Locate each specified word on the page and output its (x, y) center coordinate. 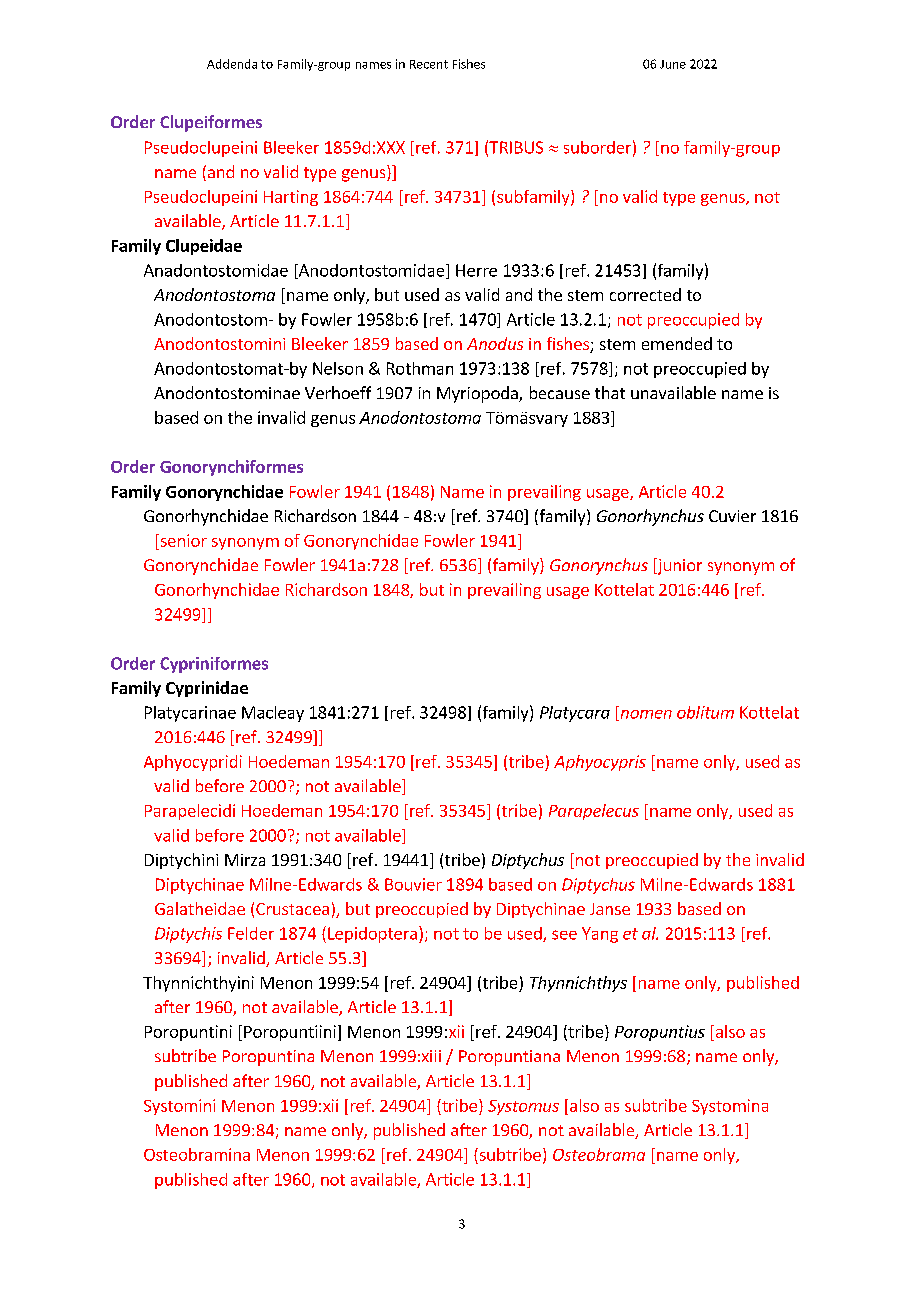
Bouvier (413, 884)
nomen (645, 715)
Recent (429, 64)
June (673, 64)
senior (182, 540)
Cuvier (732, 516)
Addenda (232, 64)
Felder (251, 933)
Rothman (420, 368)
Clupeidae (204, 247)
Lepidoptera (372, 935)
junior (678, 566)
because (560, 392)
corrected (645, 294)
